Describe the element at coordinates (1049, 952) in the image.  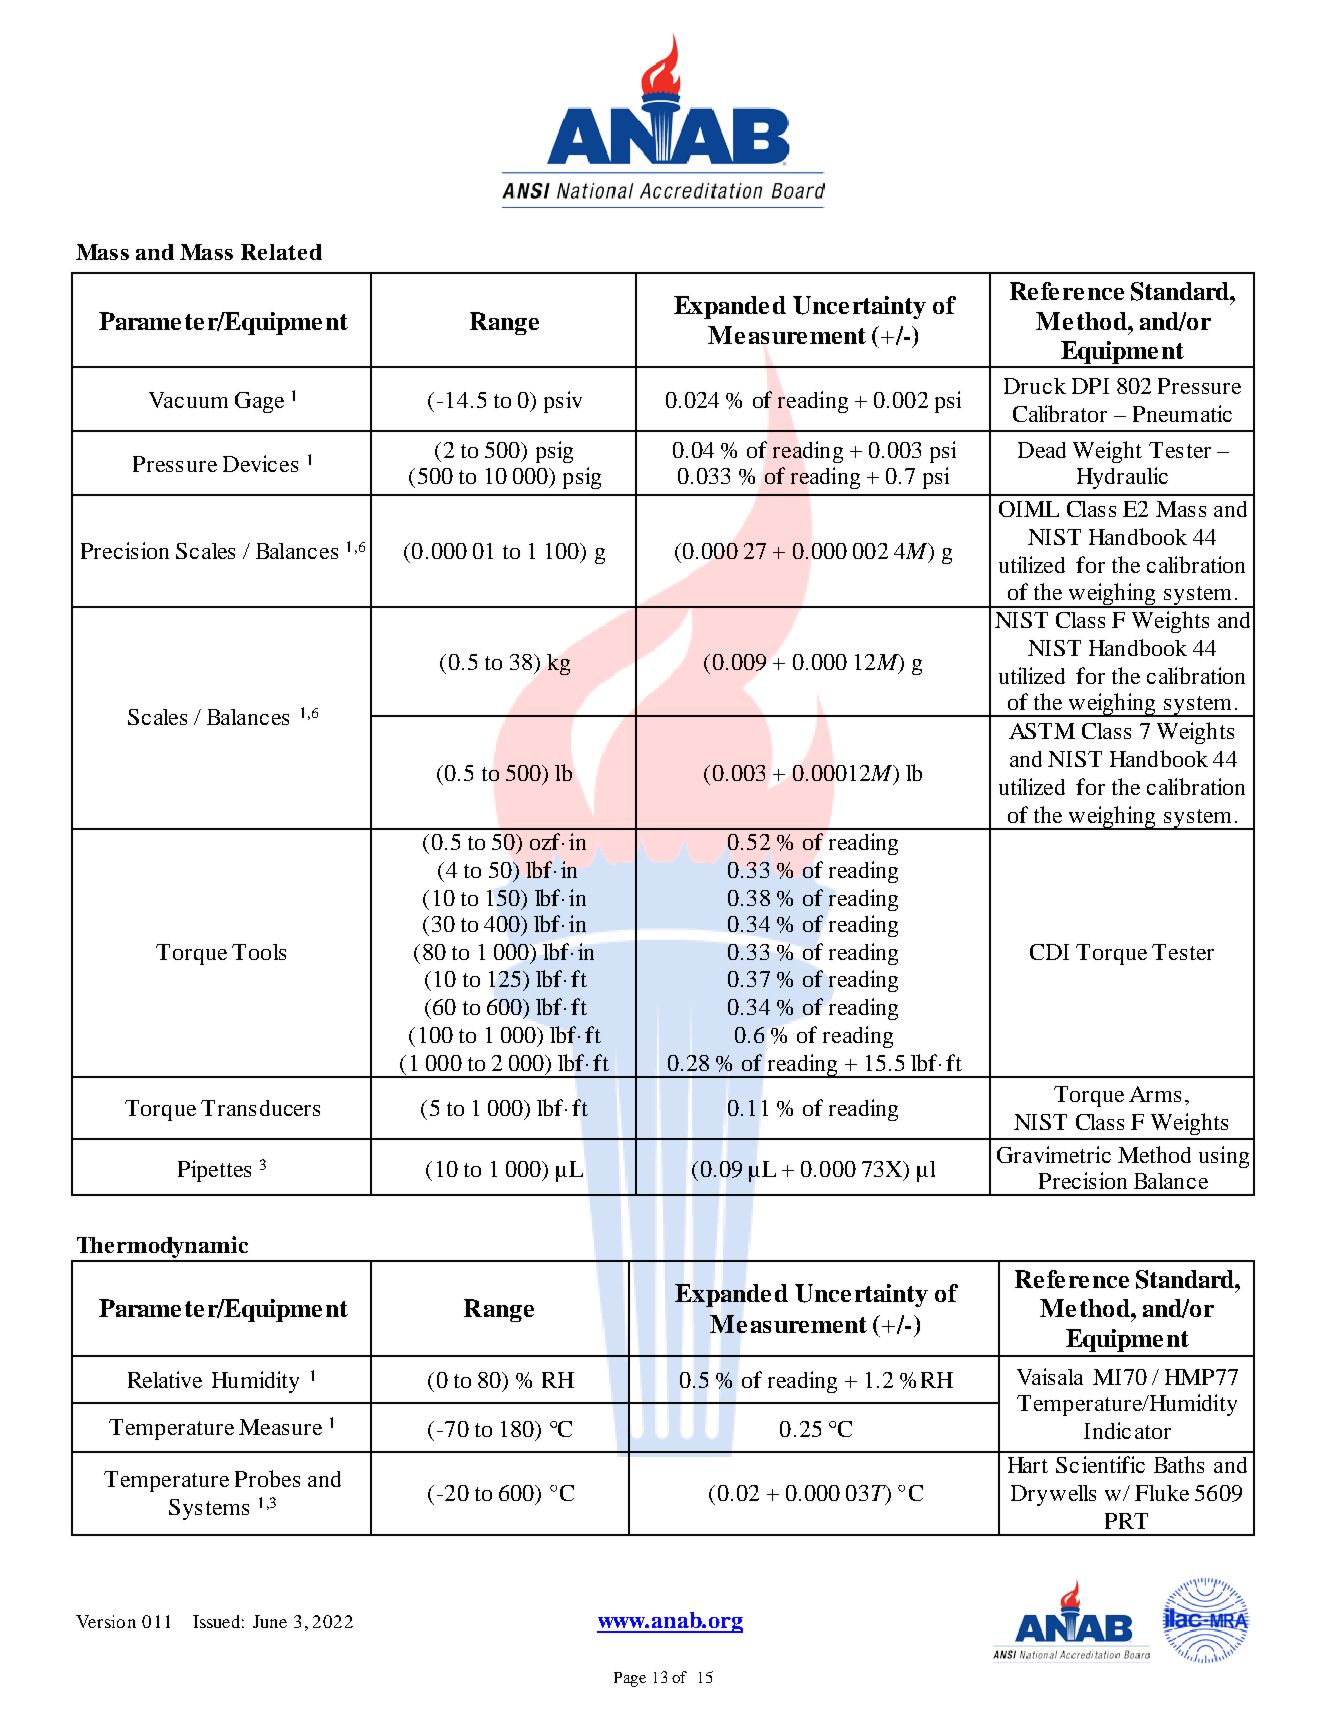
I see `CDI` at that location.
